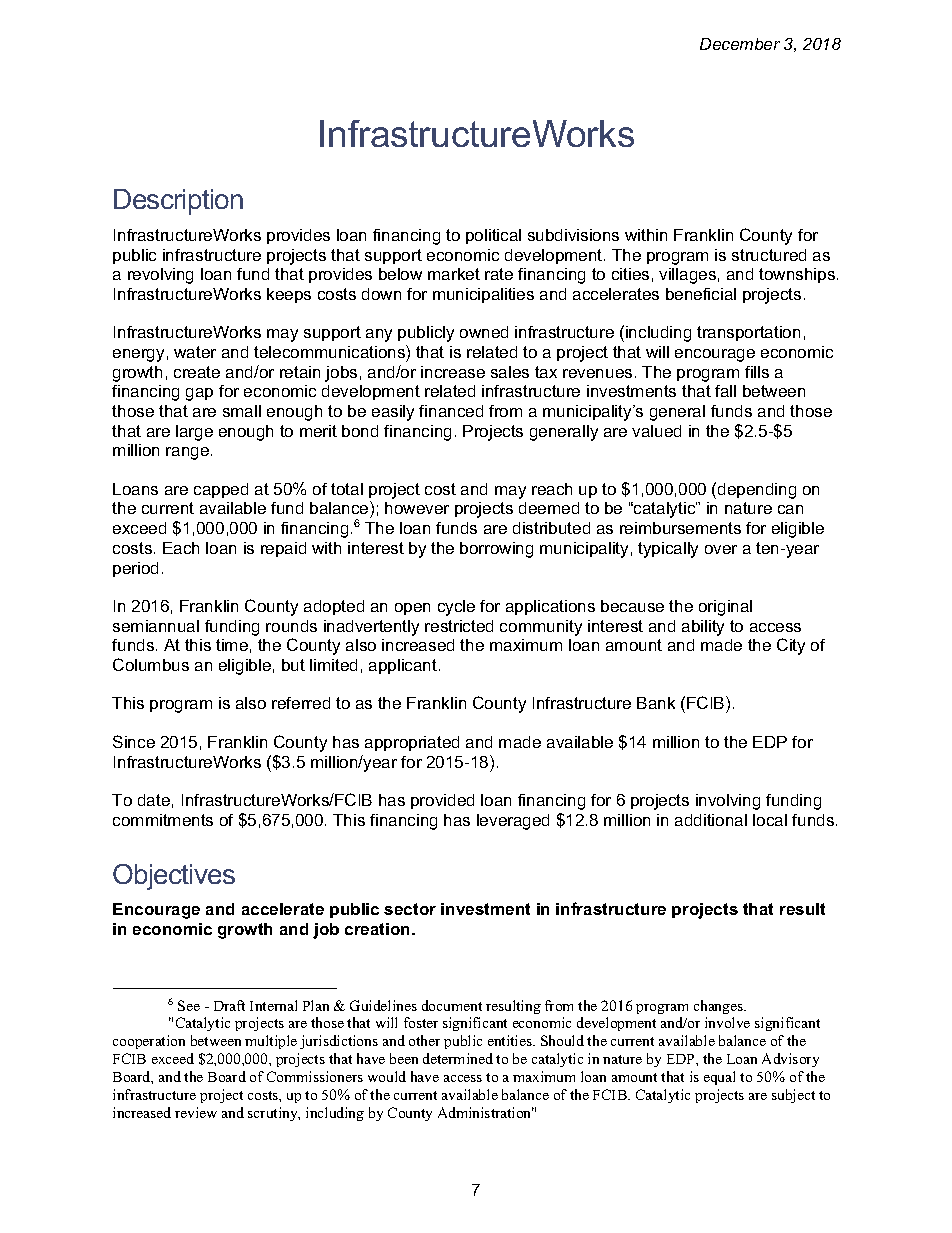 The width and height of the image is (952, 1233). What do you see at coordinates (163, 820) in the image?
I see `commitments` at bounding box center [163, 820].
